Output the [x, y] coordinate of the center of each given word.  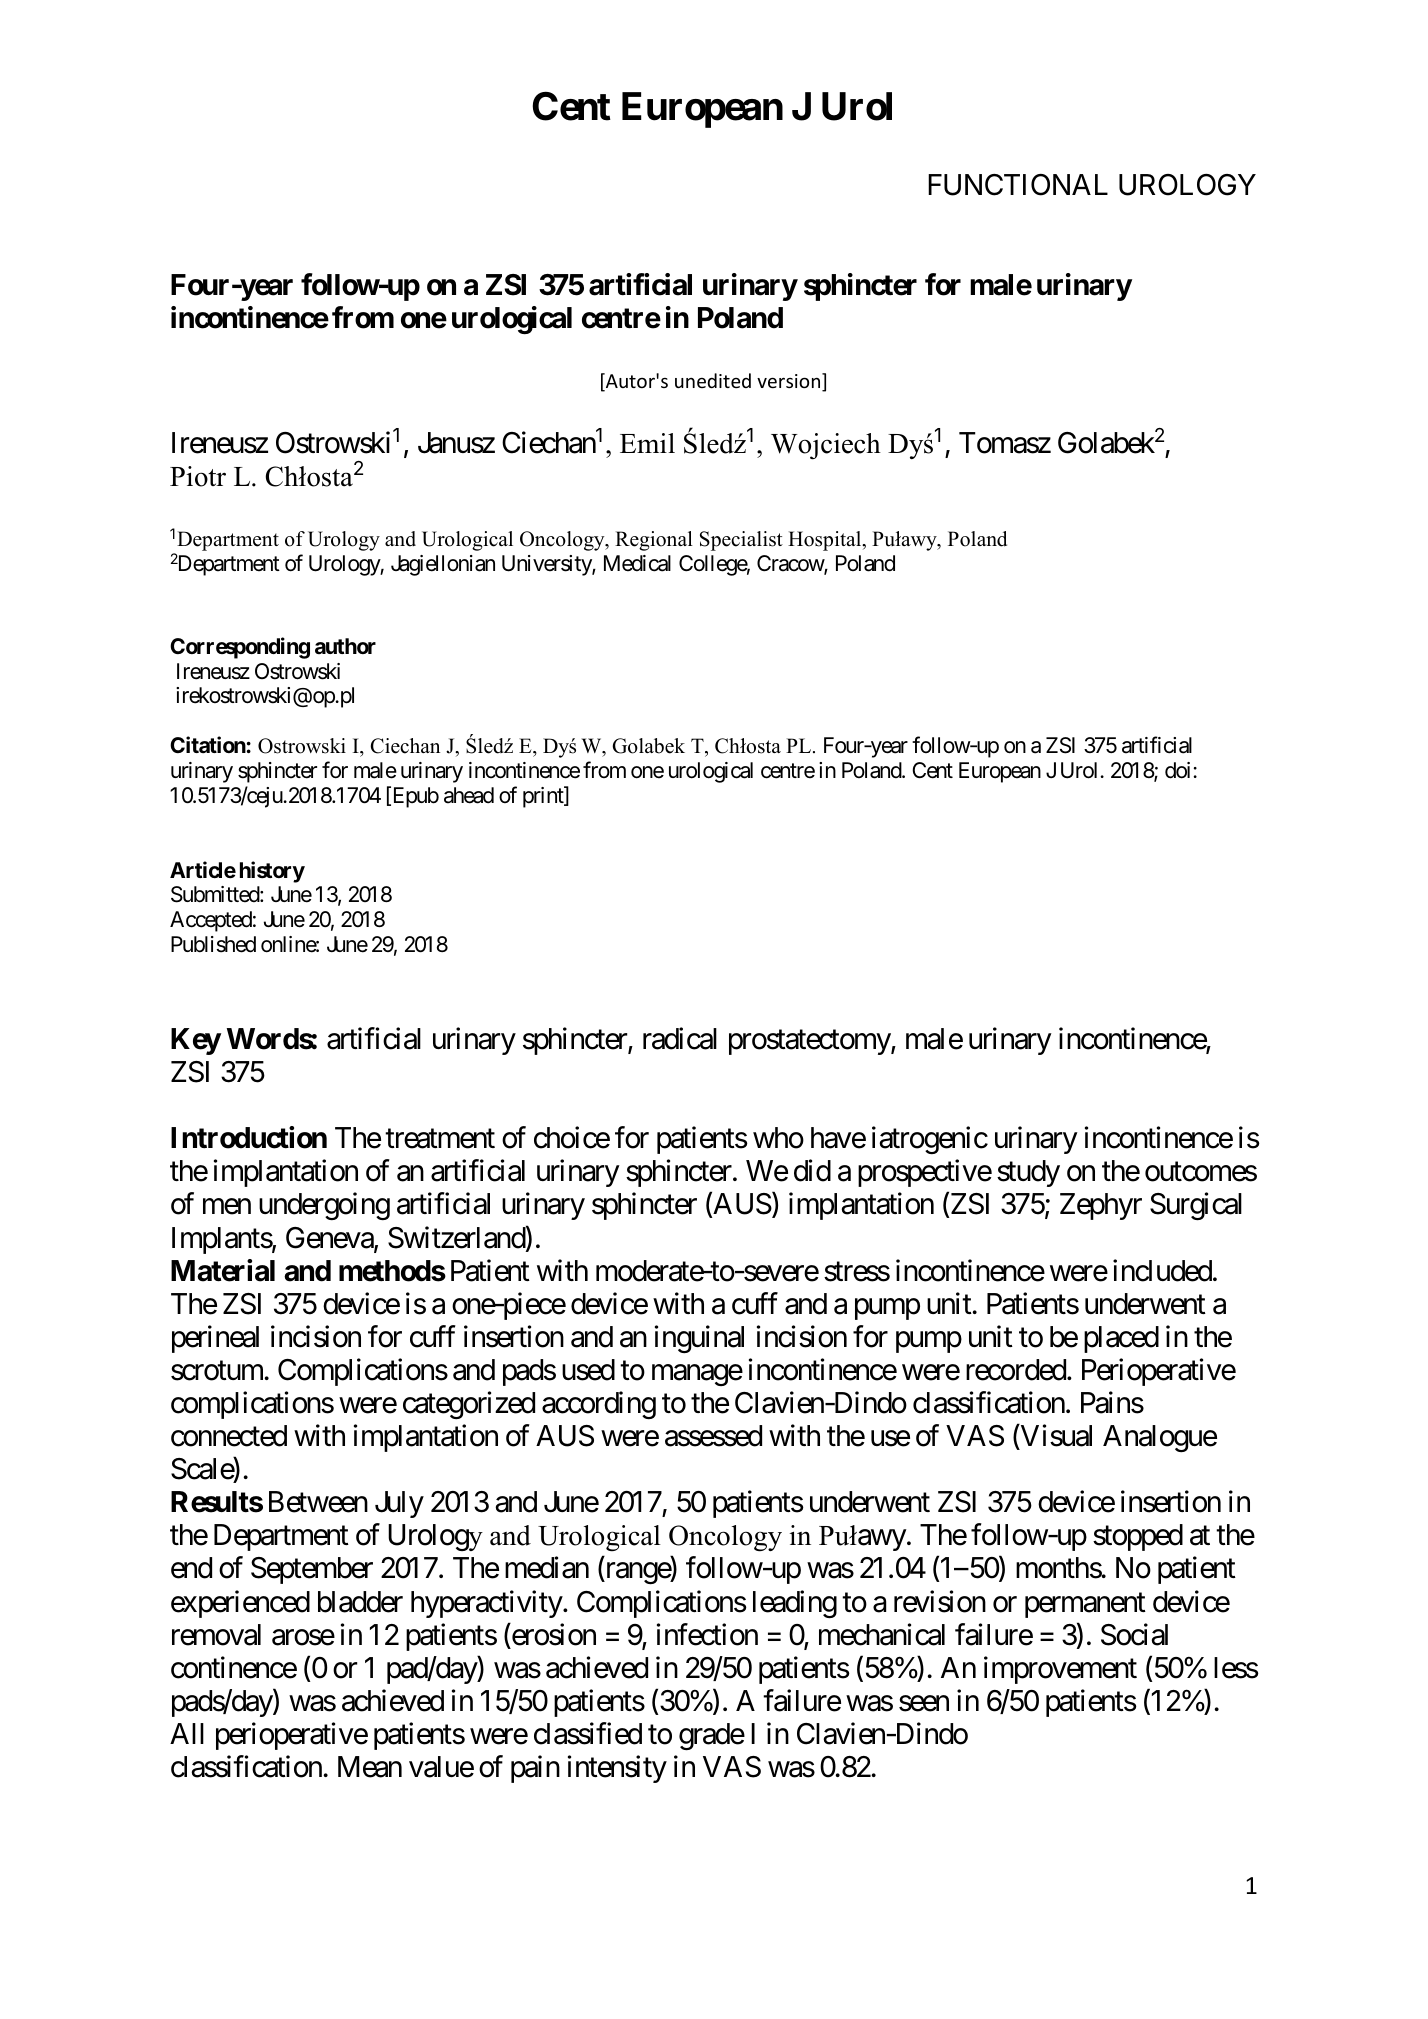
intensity [617, 1769]
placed [1121, 1339]
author [345, 646]
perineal [215, 1339]
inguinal [699, 1339]
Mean [370, 1767]
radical [680, 1038]
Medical [637, 563]
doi [1179, 770]
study [1028, 1173]
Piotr [198, 476]
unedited [713, 380]
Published [213, 944]
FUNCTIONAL [1018, 185]
